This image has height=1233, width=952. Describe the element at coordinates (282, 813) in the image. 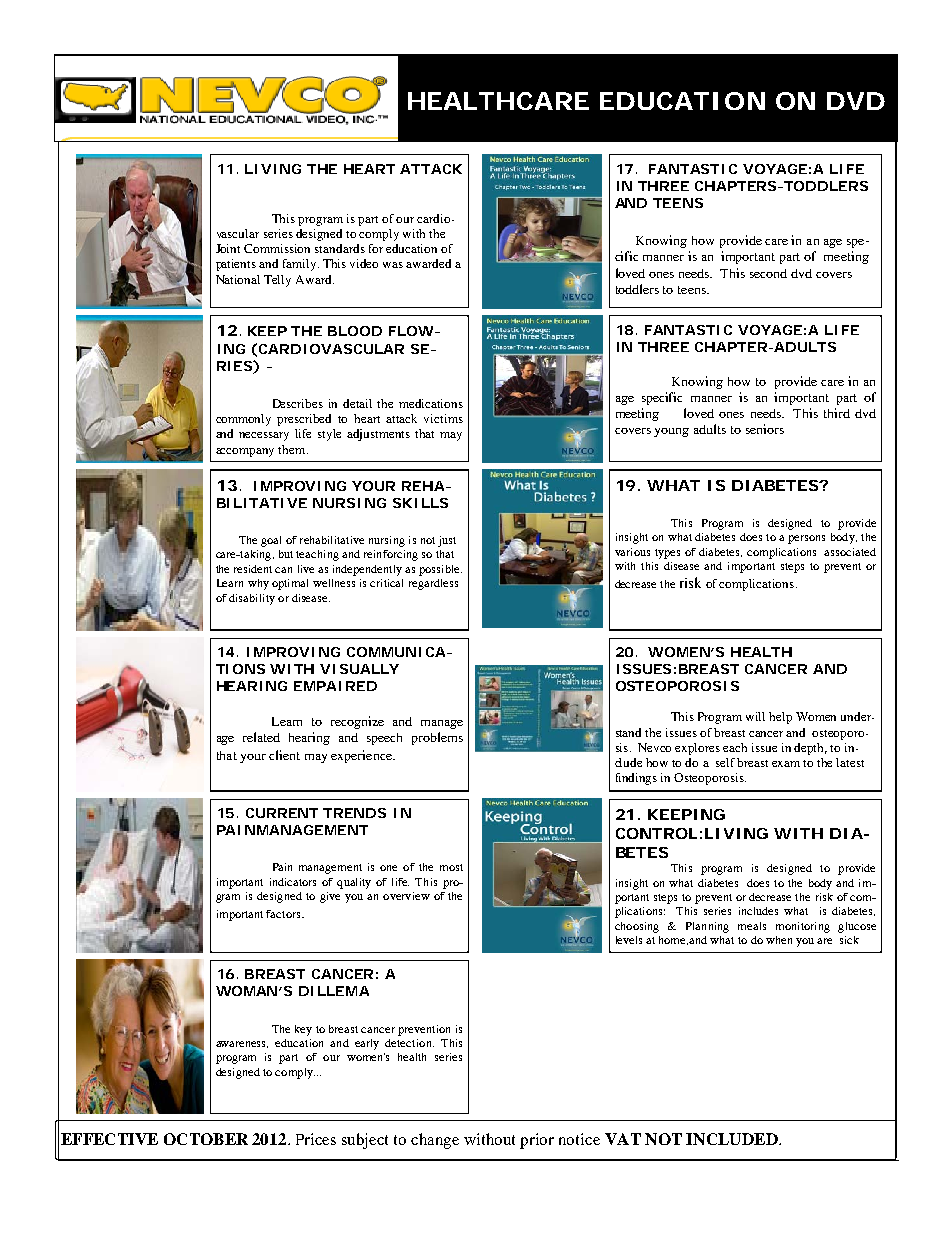

I see `CURRENT` at that location.
